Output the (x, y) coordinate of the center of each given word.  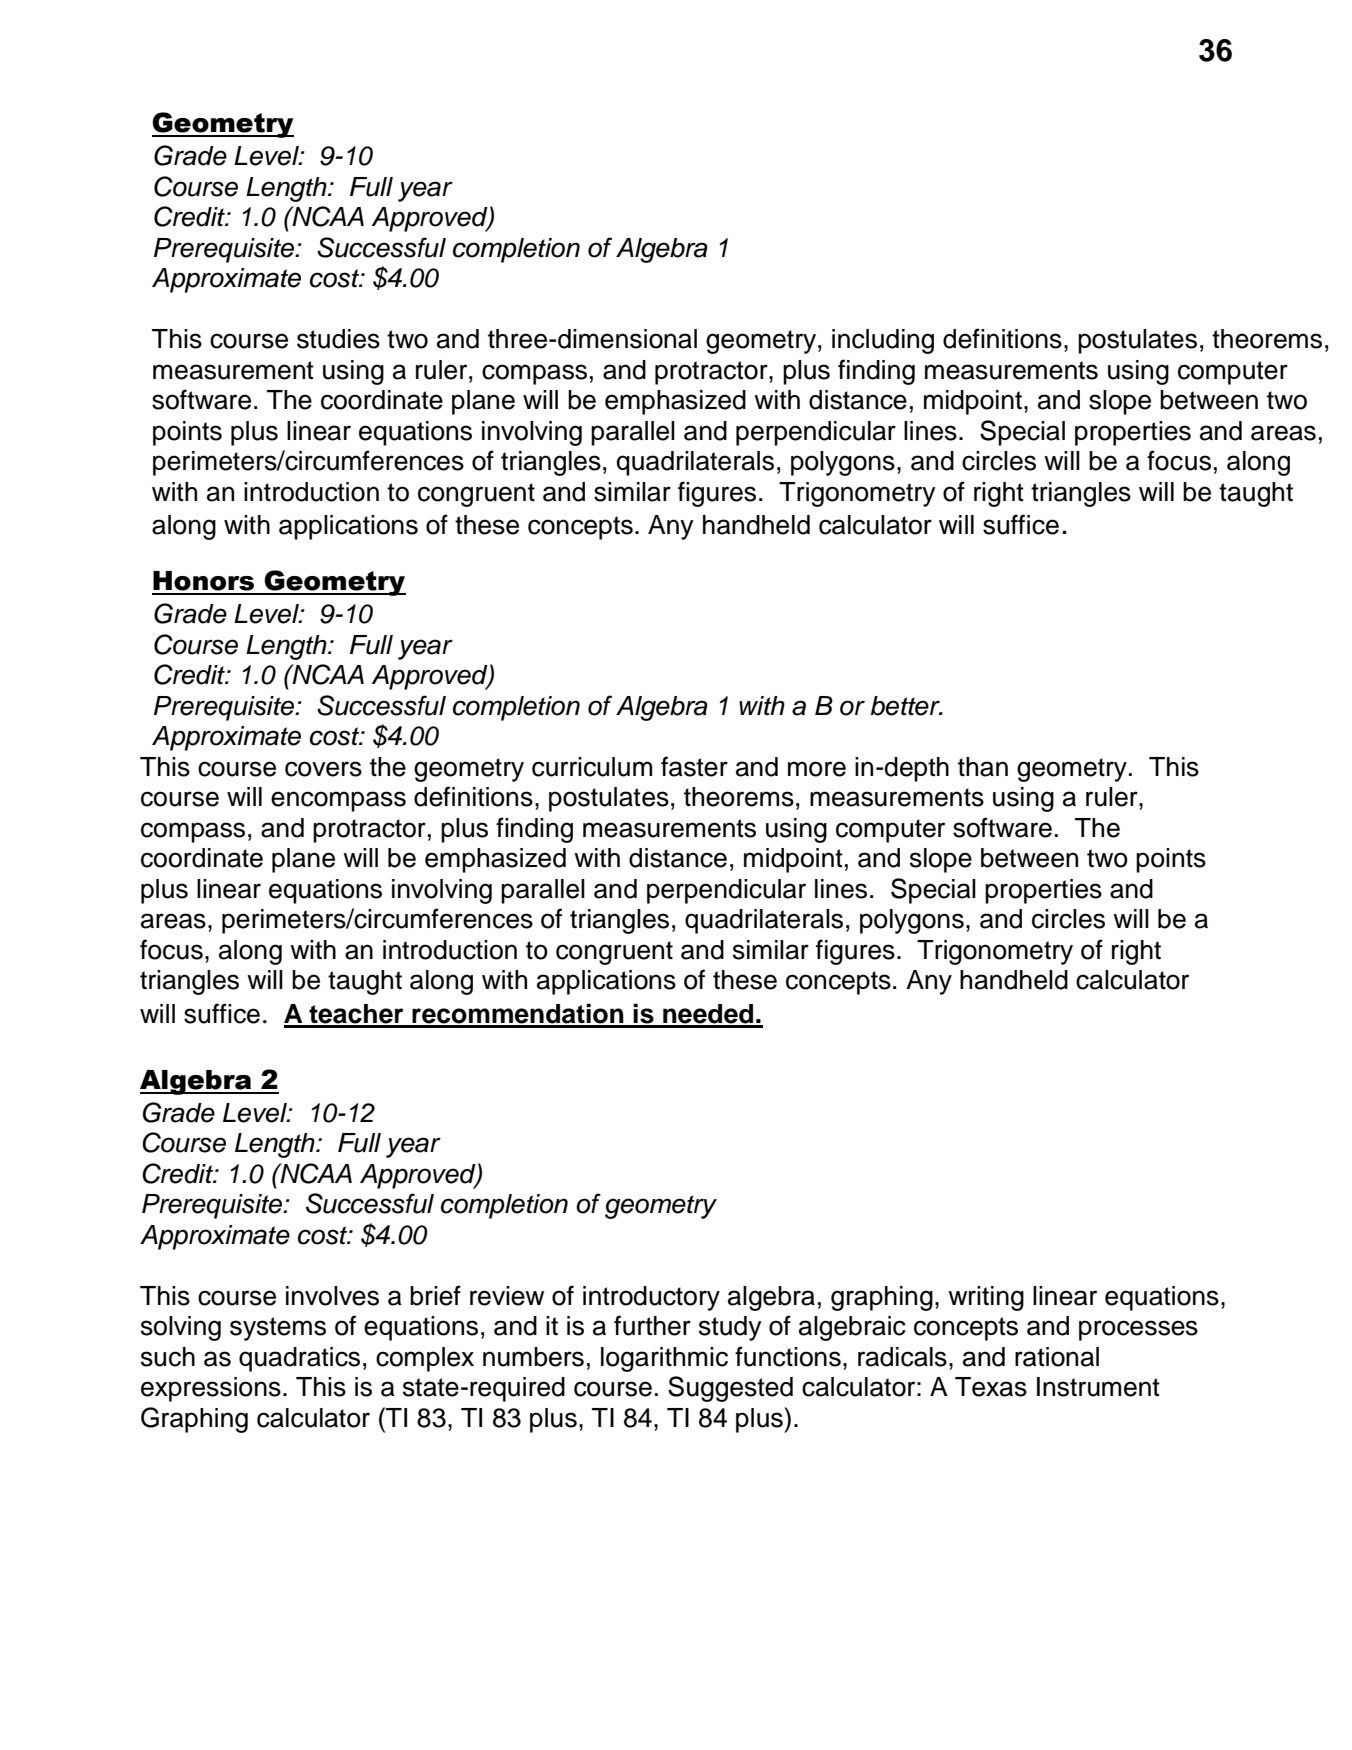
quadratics (299, 1359)
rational (1057, 1357)
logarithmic (664, 1359)
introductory (651, 1298)
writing (986, 1298)
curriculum (592, 767)
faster (694, 766)
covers (323, 769)
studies (338, 339)
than (983, 767)
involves (332, 1296)
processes (1138, 1330)
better (906, 706)
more (817, 769)
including (883, 341)
